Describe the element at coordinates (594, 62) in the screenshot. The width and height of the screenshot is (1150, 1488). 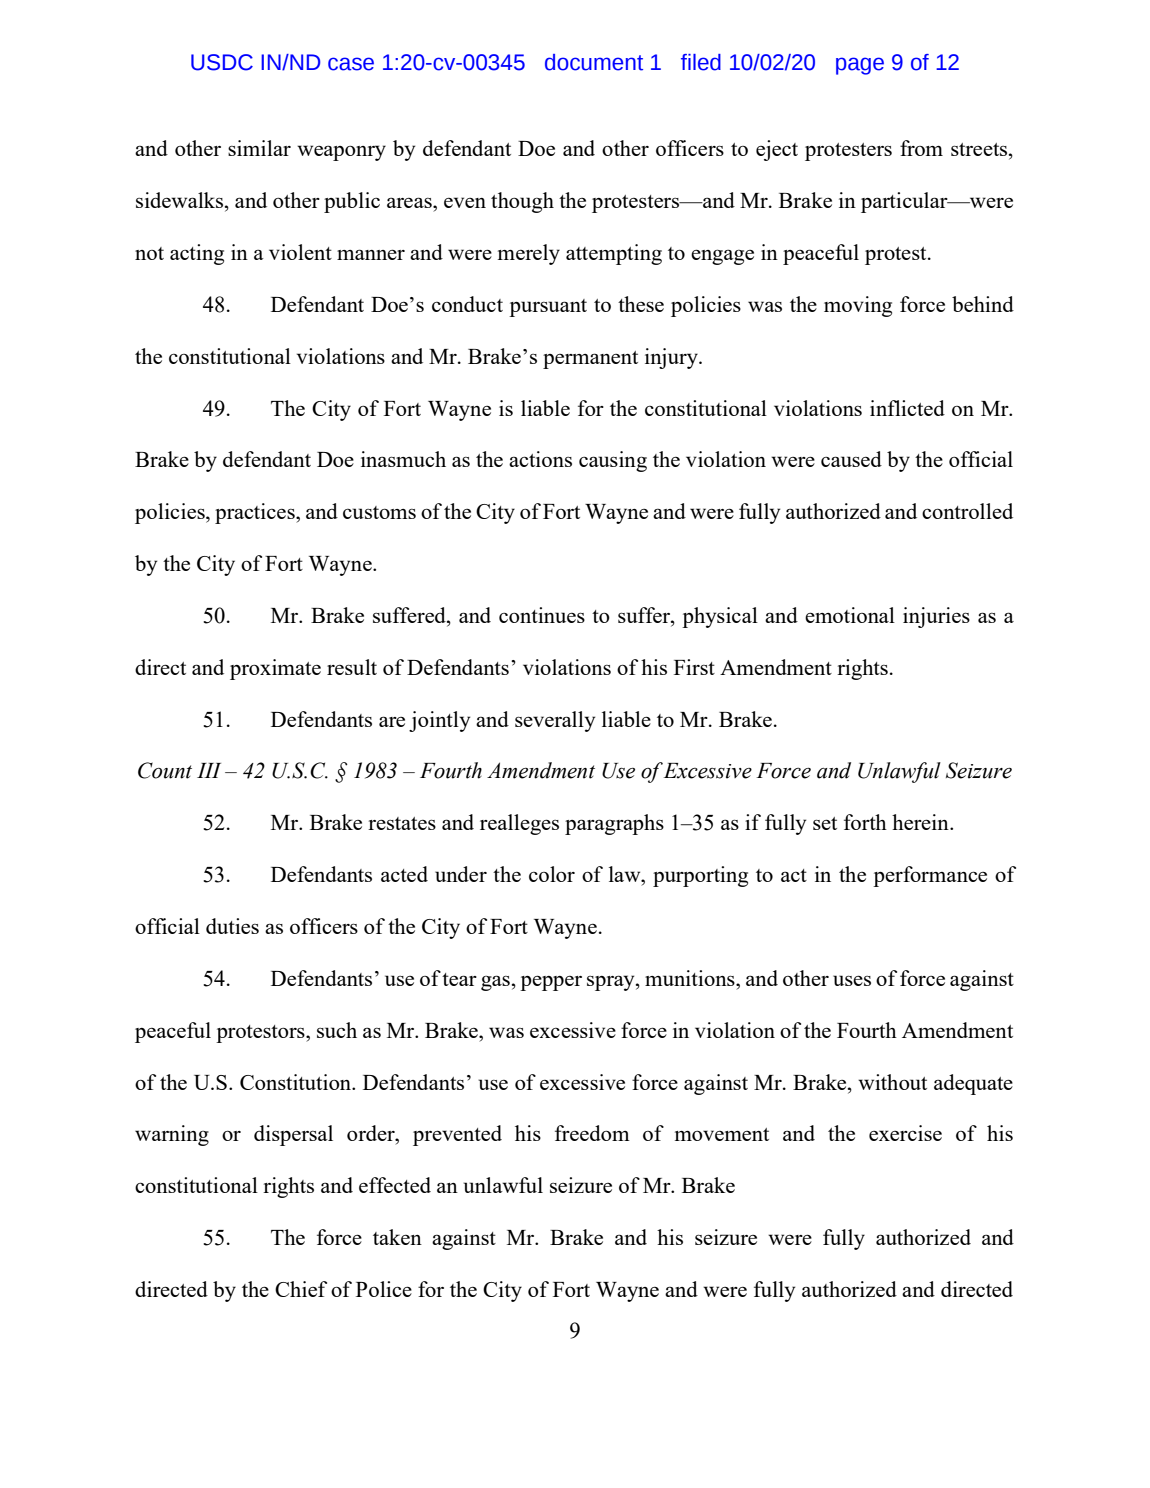
I see `document` at that location.
